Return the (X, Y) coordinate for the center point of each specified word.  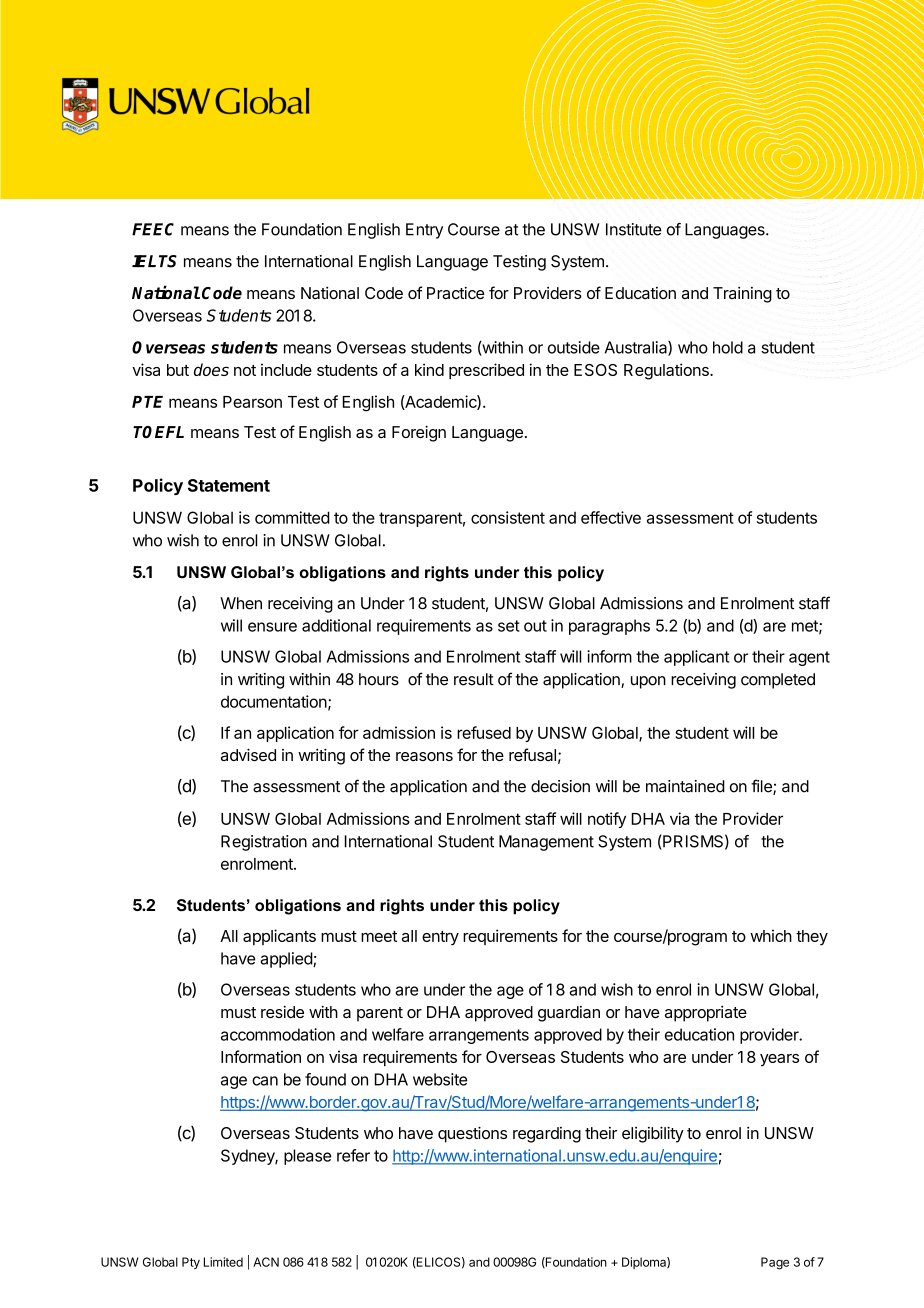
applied (287, 960)
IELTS (154, 261)
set (509, 626)
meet (379, 936)
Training (742, 295)
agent (809, 658)
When (241, 603)
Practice (456, 293)
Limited (223, 1262)
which (771, 935)
